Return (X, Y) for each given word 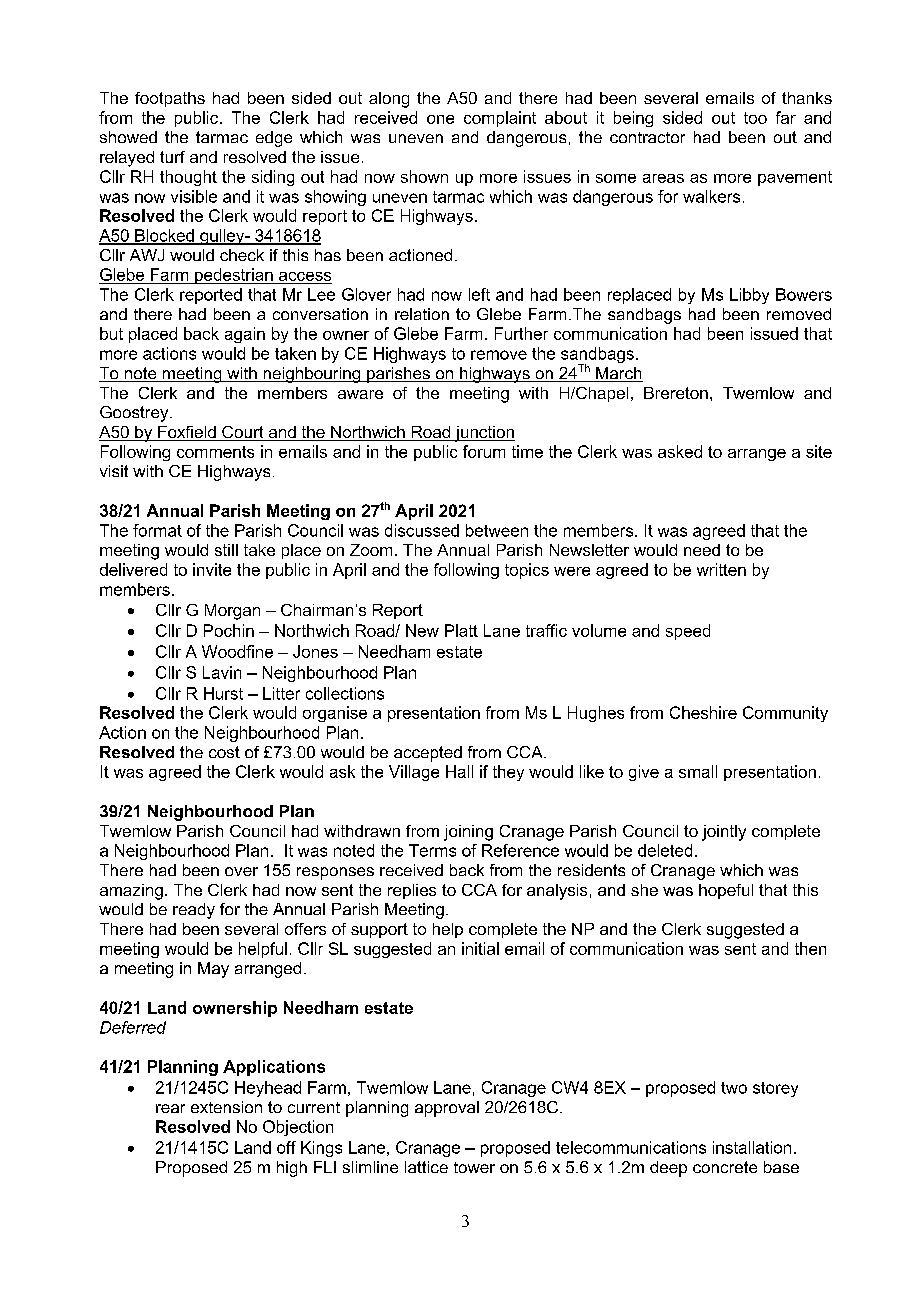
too (755, 118)
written (721, 569)
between (497, 530)
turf (172, 157)
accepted (428, 754)
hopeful (726, 891)
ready (194, 911)
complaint (500, 119)
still (226, 550)
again (245, 335)
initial (480, 948)
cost (224, 752)
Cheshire (703, 712)
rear (170, 1108)
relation (422, 314)
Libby (749, 296)
